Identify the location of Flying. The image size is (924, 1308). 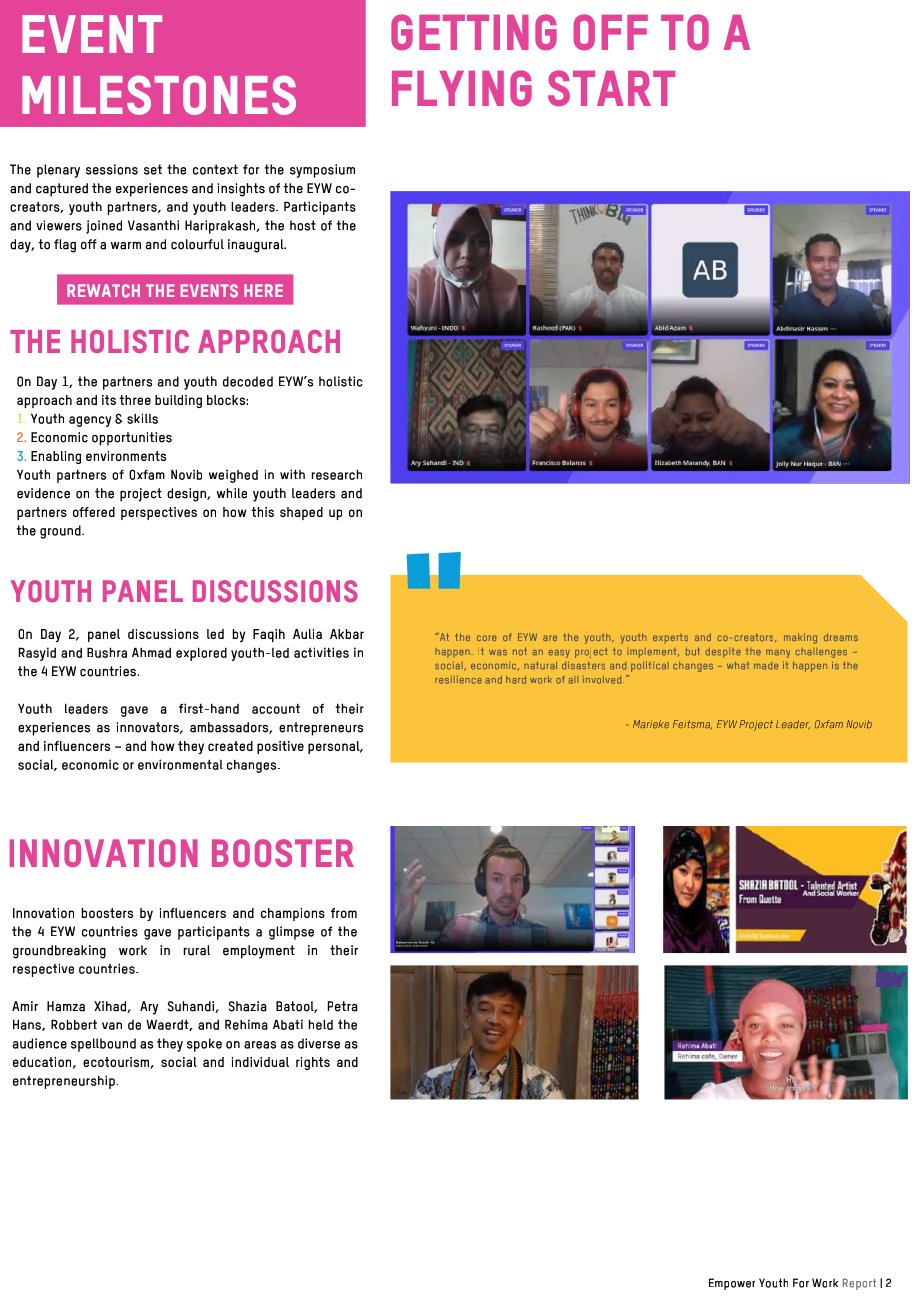
(462, 88).
